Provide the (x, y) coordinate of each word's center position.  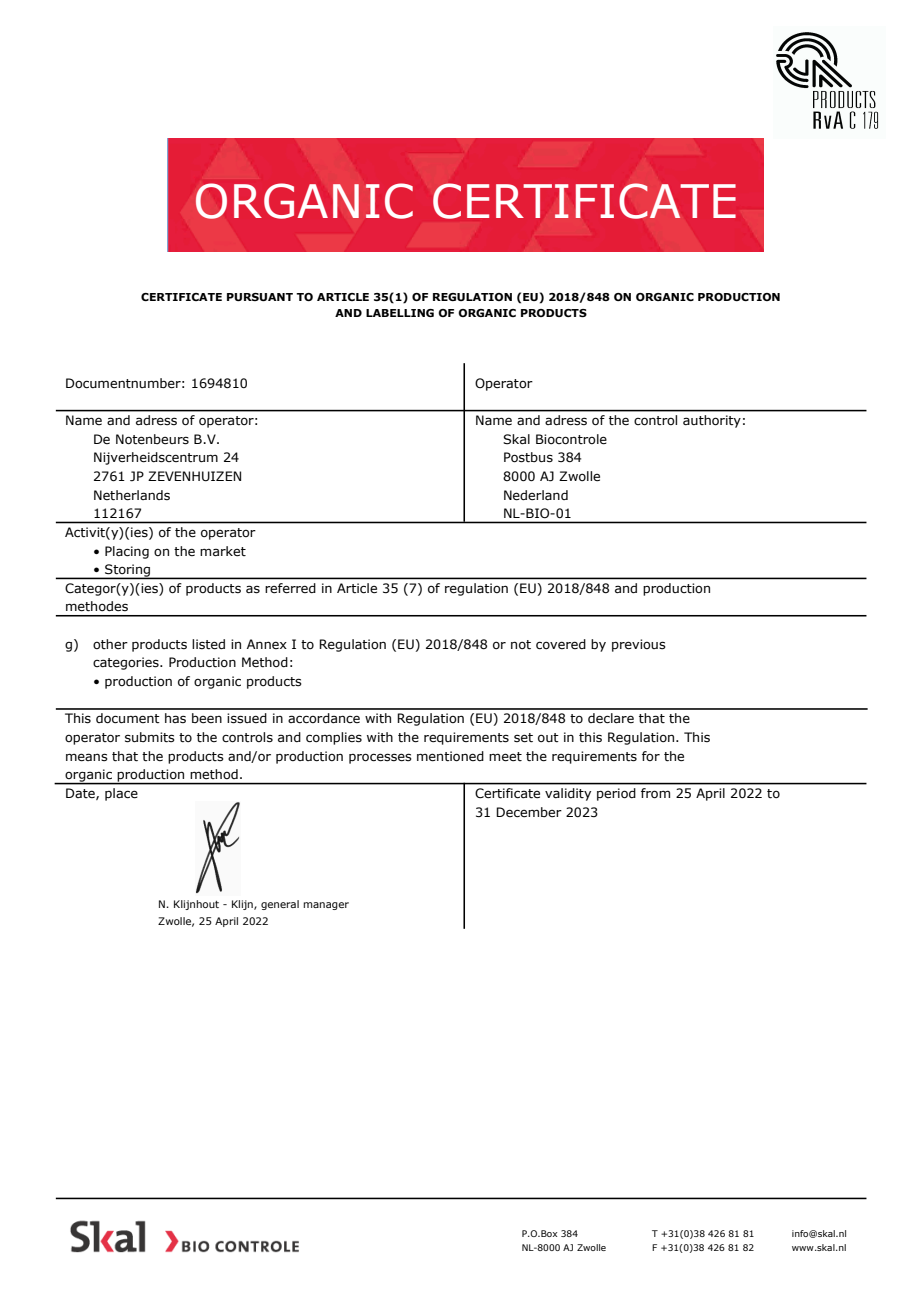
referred (290, 588)
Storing (128, 571)
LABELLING (400, 313)
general (280, 905)
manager (326, 906)
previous (639, 645)
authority (712, 421)
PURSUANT (260, 297)
